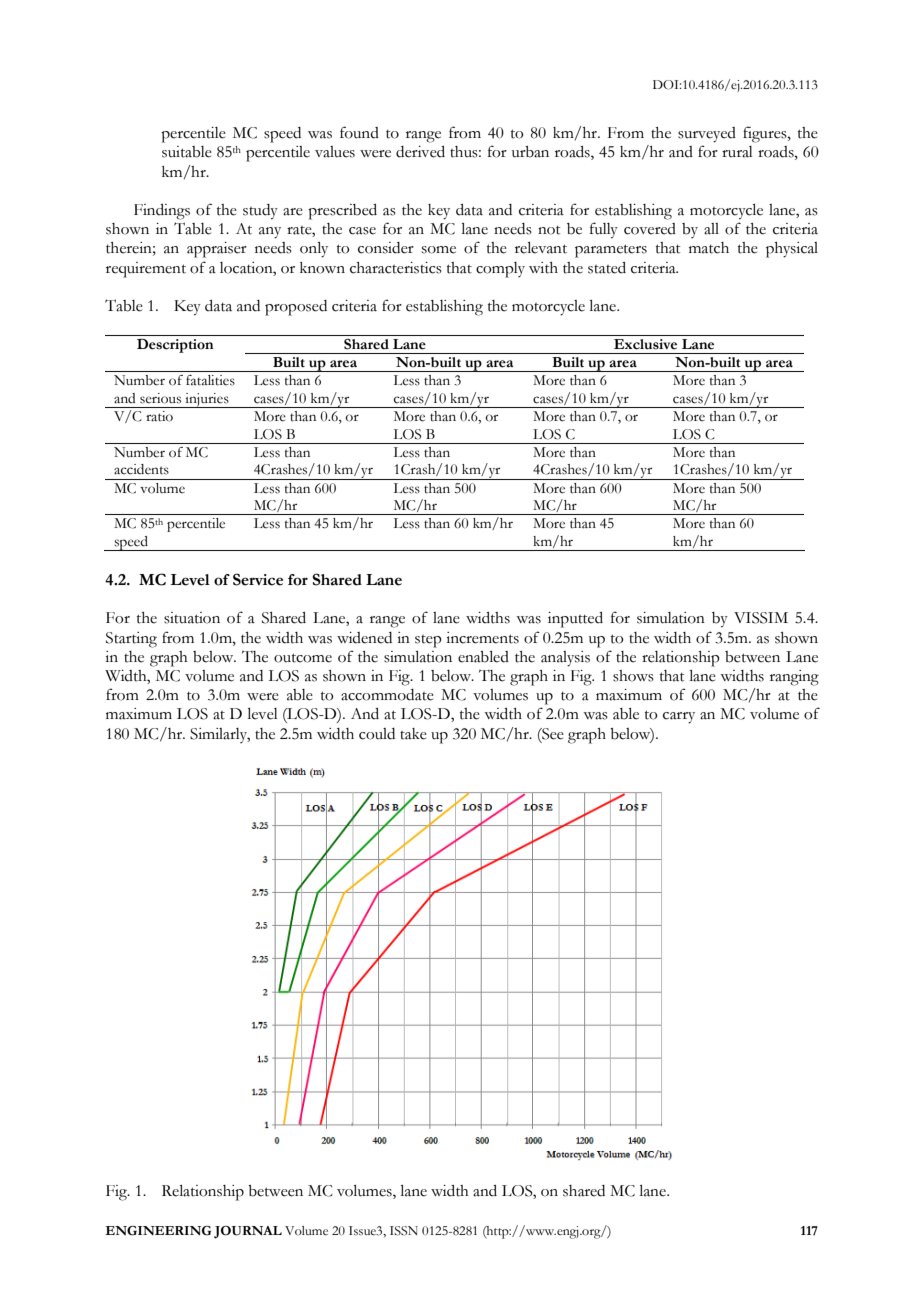 The image size is (924, 1308). I want to click on comply, so click(500, 270).
